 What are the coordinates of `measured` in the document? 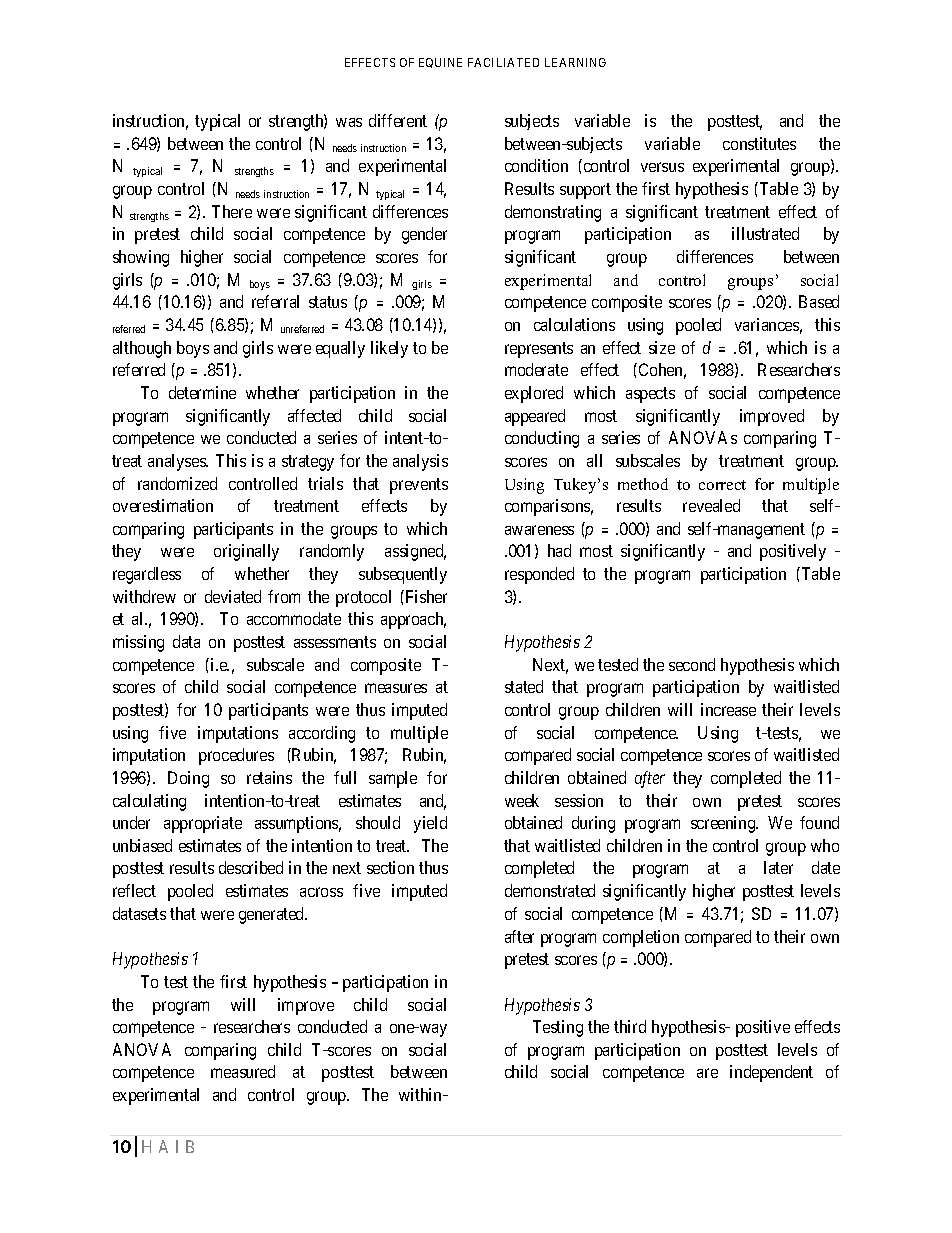 It's located at (243, 1071).
